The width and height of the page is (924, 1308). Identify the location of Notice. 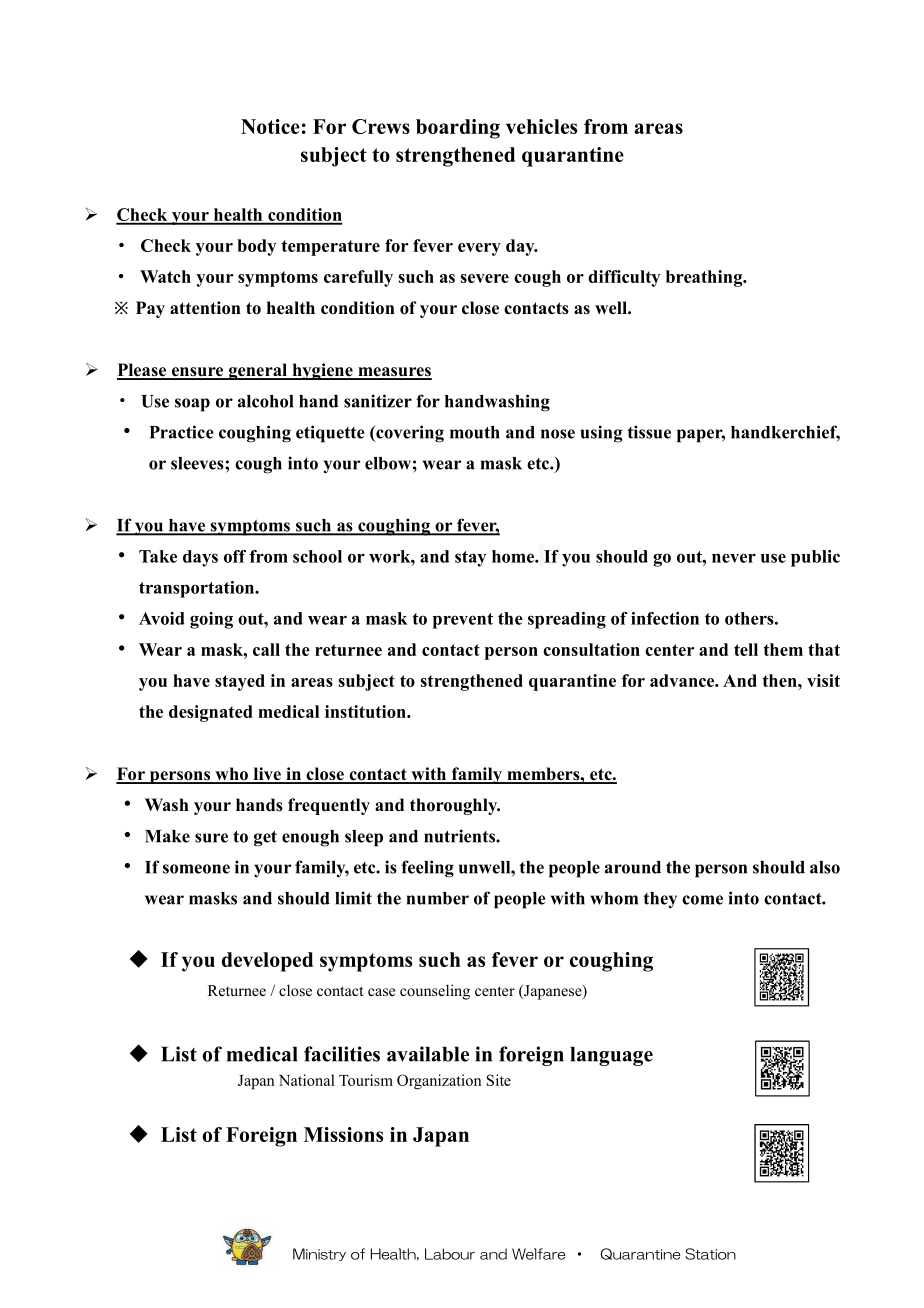
(270, 126).
